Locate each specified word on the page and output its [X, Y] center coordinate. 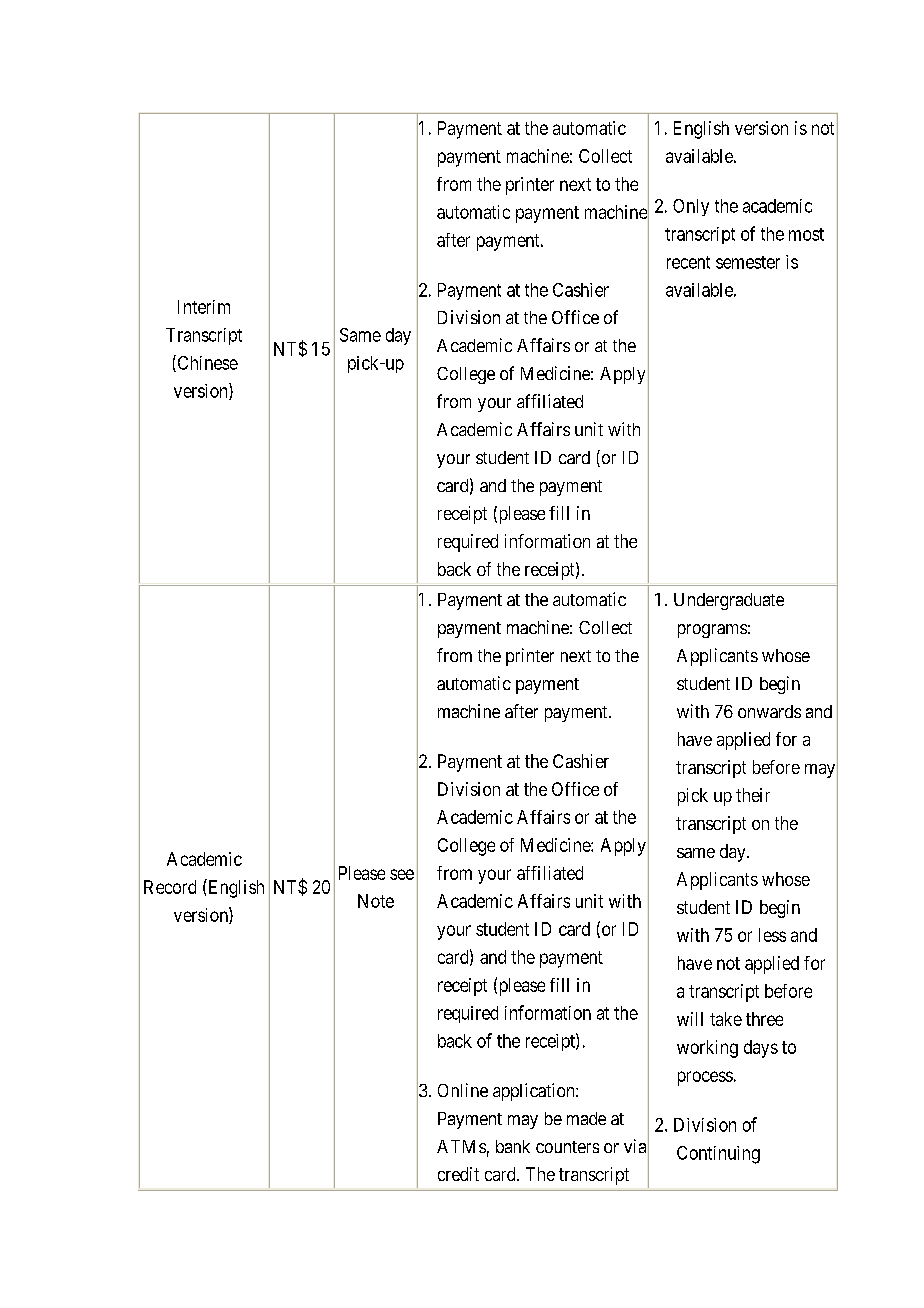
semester [748, 262]
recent [688, 262]
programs [712, 631]
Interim [204, 307]
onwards [769, 711]
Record [170, 887]
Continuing [718, 1155]
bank [513, 1146]
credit [458, 1174]
